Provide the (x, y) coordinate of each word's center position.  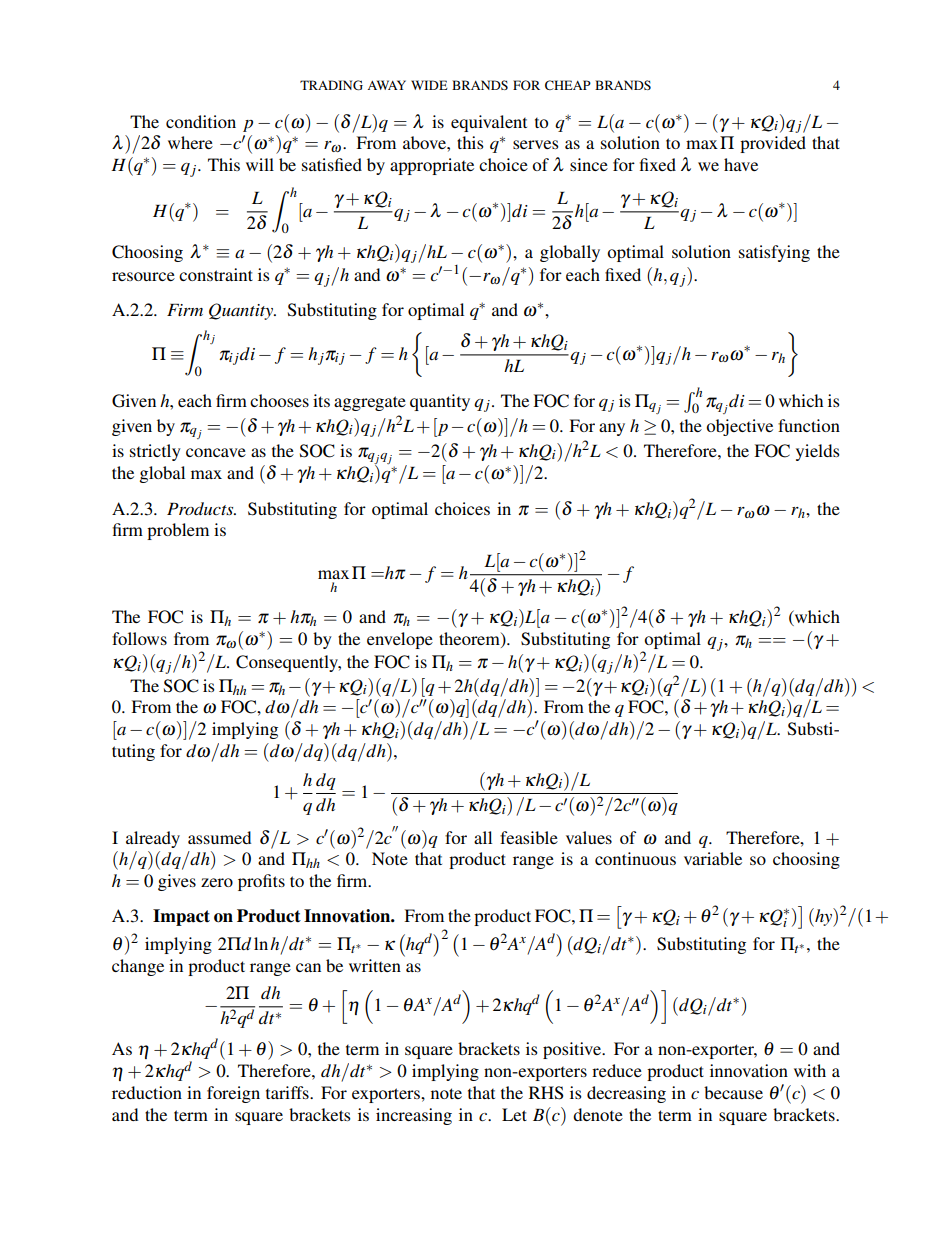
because (733, 1092)
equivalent (489, 123)
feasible (529, 837)
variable (713, 858)
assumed (219, 837)
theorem (470, 638)
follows (139, 638)
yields (818, 452)
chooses (279, 400)
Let (514, 1114)
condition (201, 121)
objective (739, 427)
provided (773, 144)
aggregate (370, 403)
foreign (233, 1094)
